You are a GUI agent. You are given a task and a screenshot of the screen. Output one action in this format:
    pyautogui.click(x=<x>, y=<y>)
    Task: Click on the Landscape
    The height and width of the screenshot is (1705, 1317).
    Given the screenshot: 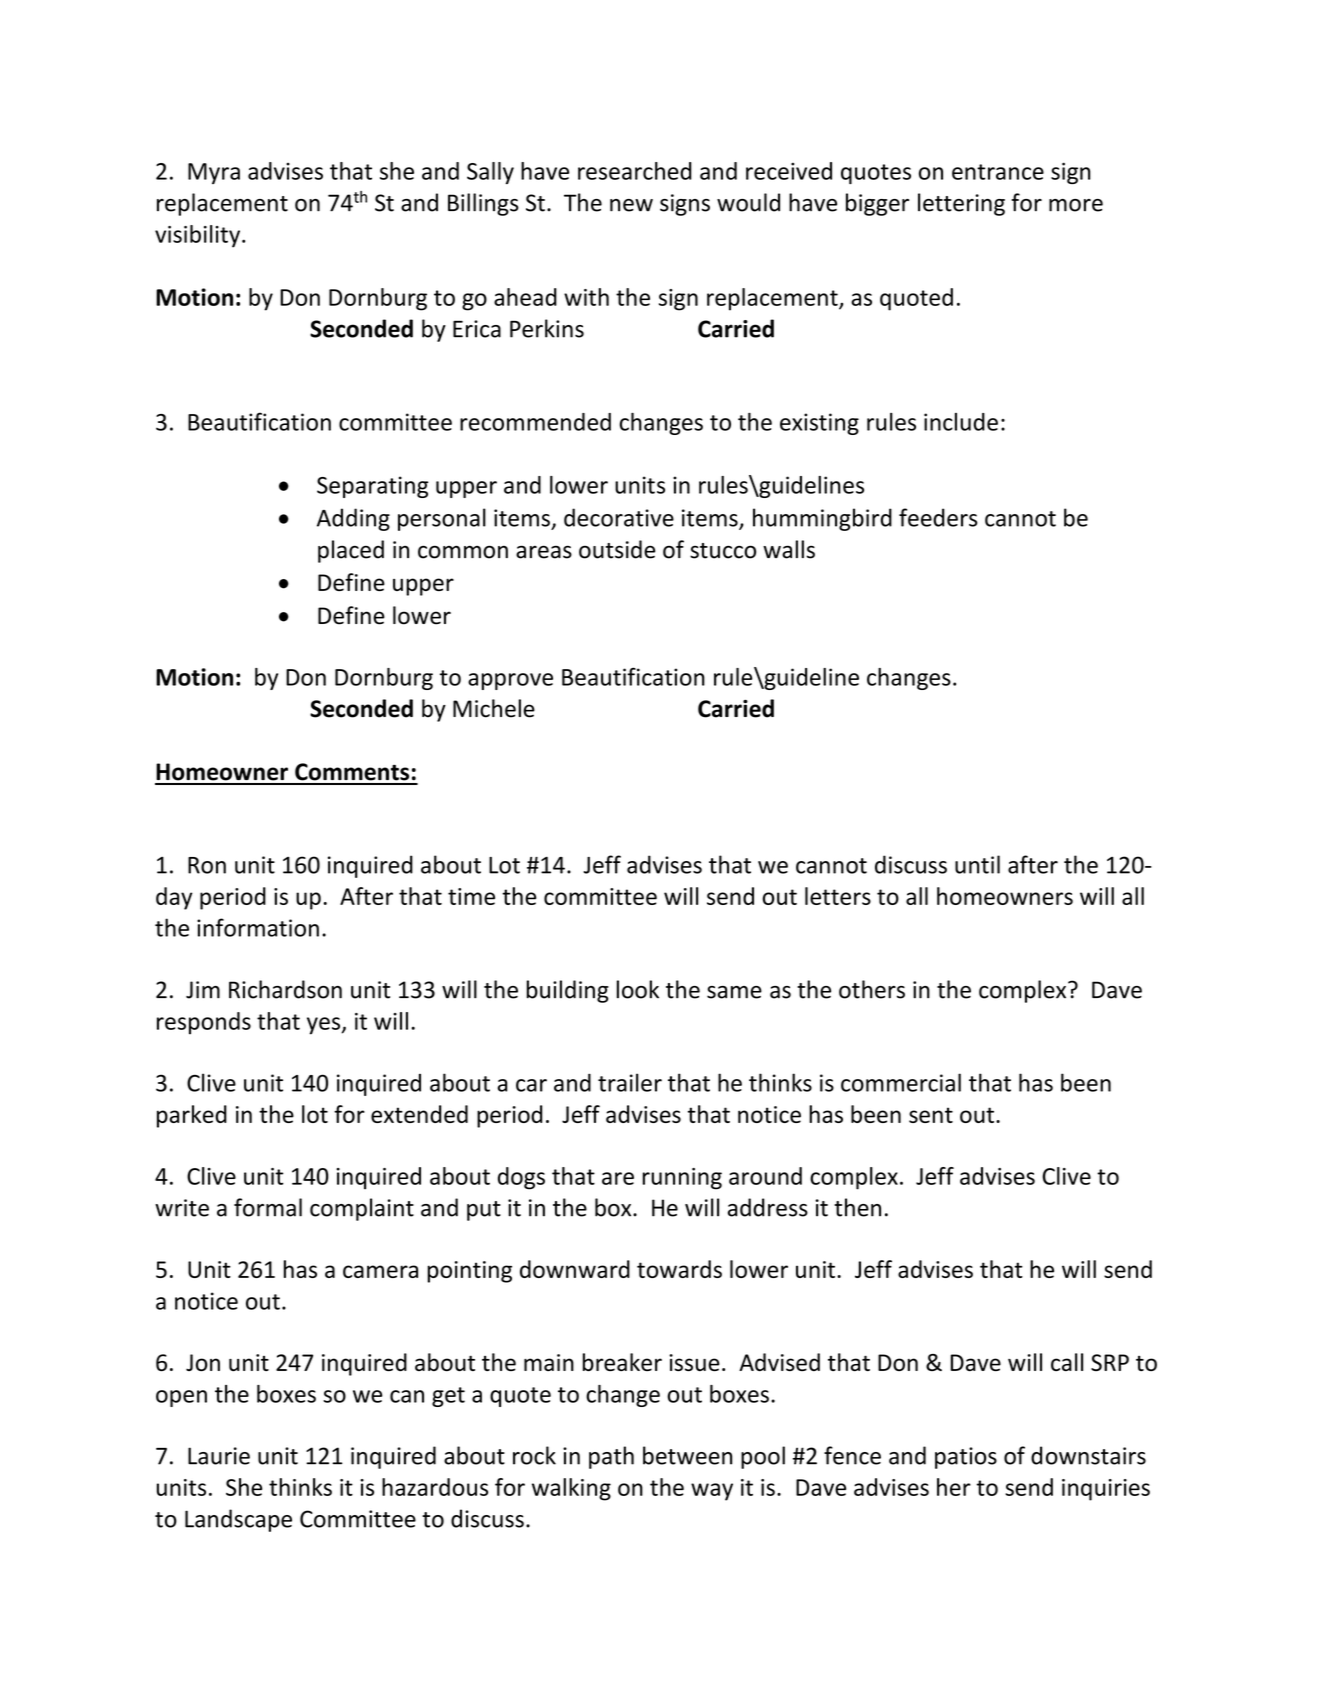 What is the action you would take?
    pyautogui.click(x=238, y=1520)
